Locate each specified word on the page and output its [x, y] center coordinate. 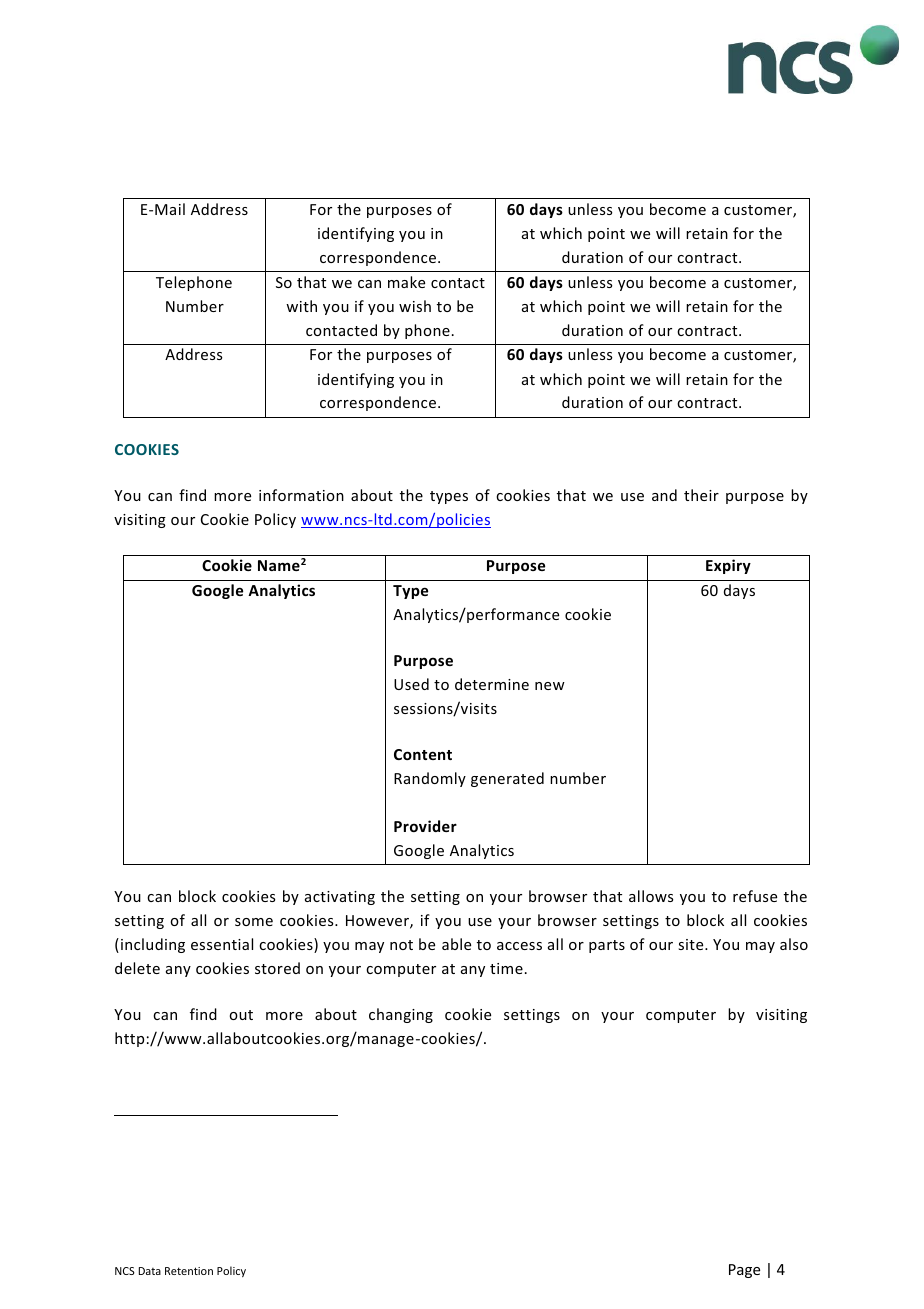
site [692, 944]
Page [744, 1271]
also [794, 944]
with [301, 306]
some [254, 922]
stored [277, 968]
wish [415, 306]
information [301, 495]
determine [492, 684]
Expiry [728, 566]
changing [401, 1015]
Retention [189, 1271]
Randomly [430, 779]
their [701, 495]
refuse [755, 896]
